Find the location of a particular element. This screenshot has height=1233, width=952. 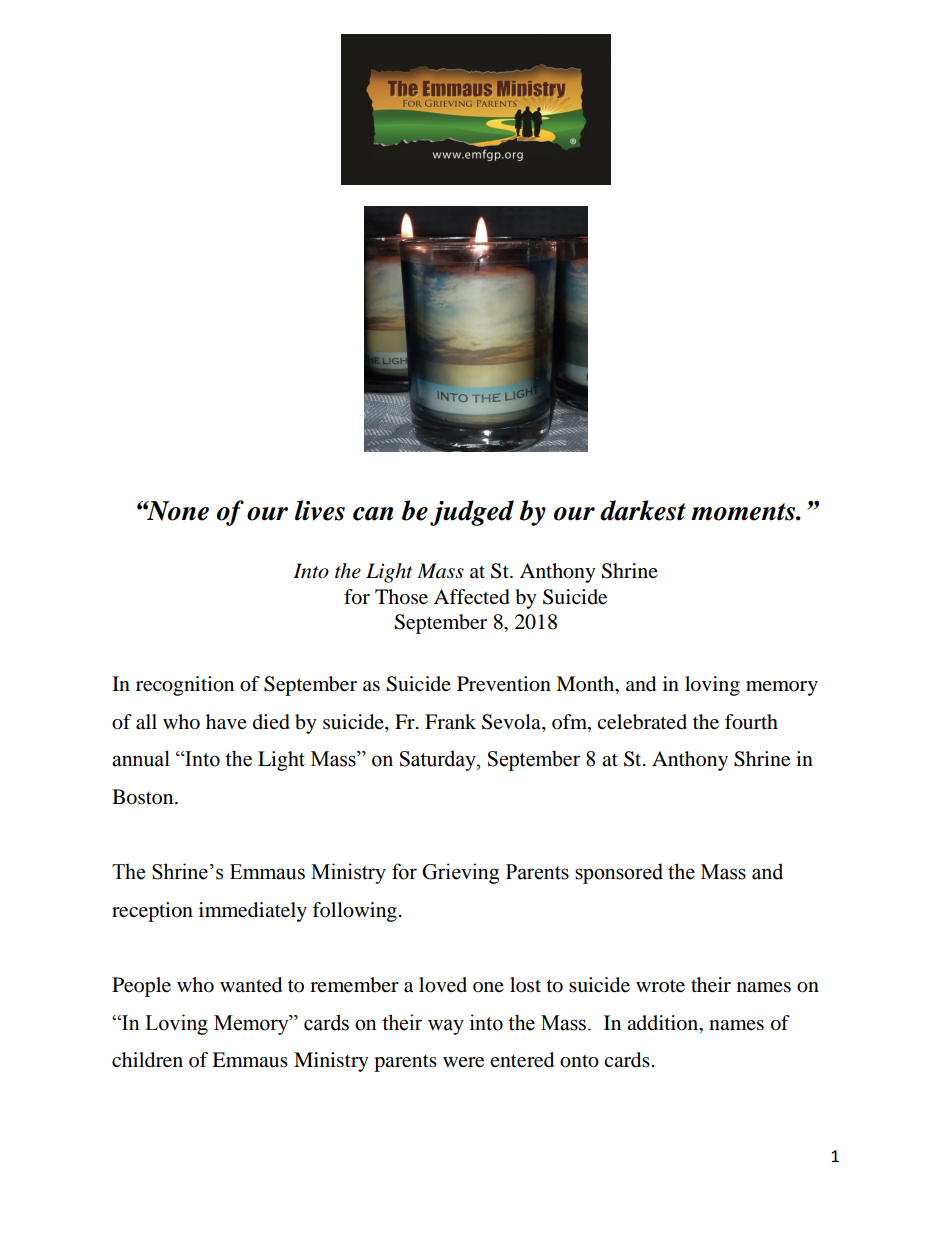

following is located at coordinates (354, 912).
